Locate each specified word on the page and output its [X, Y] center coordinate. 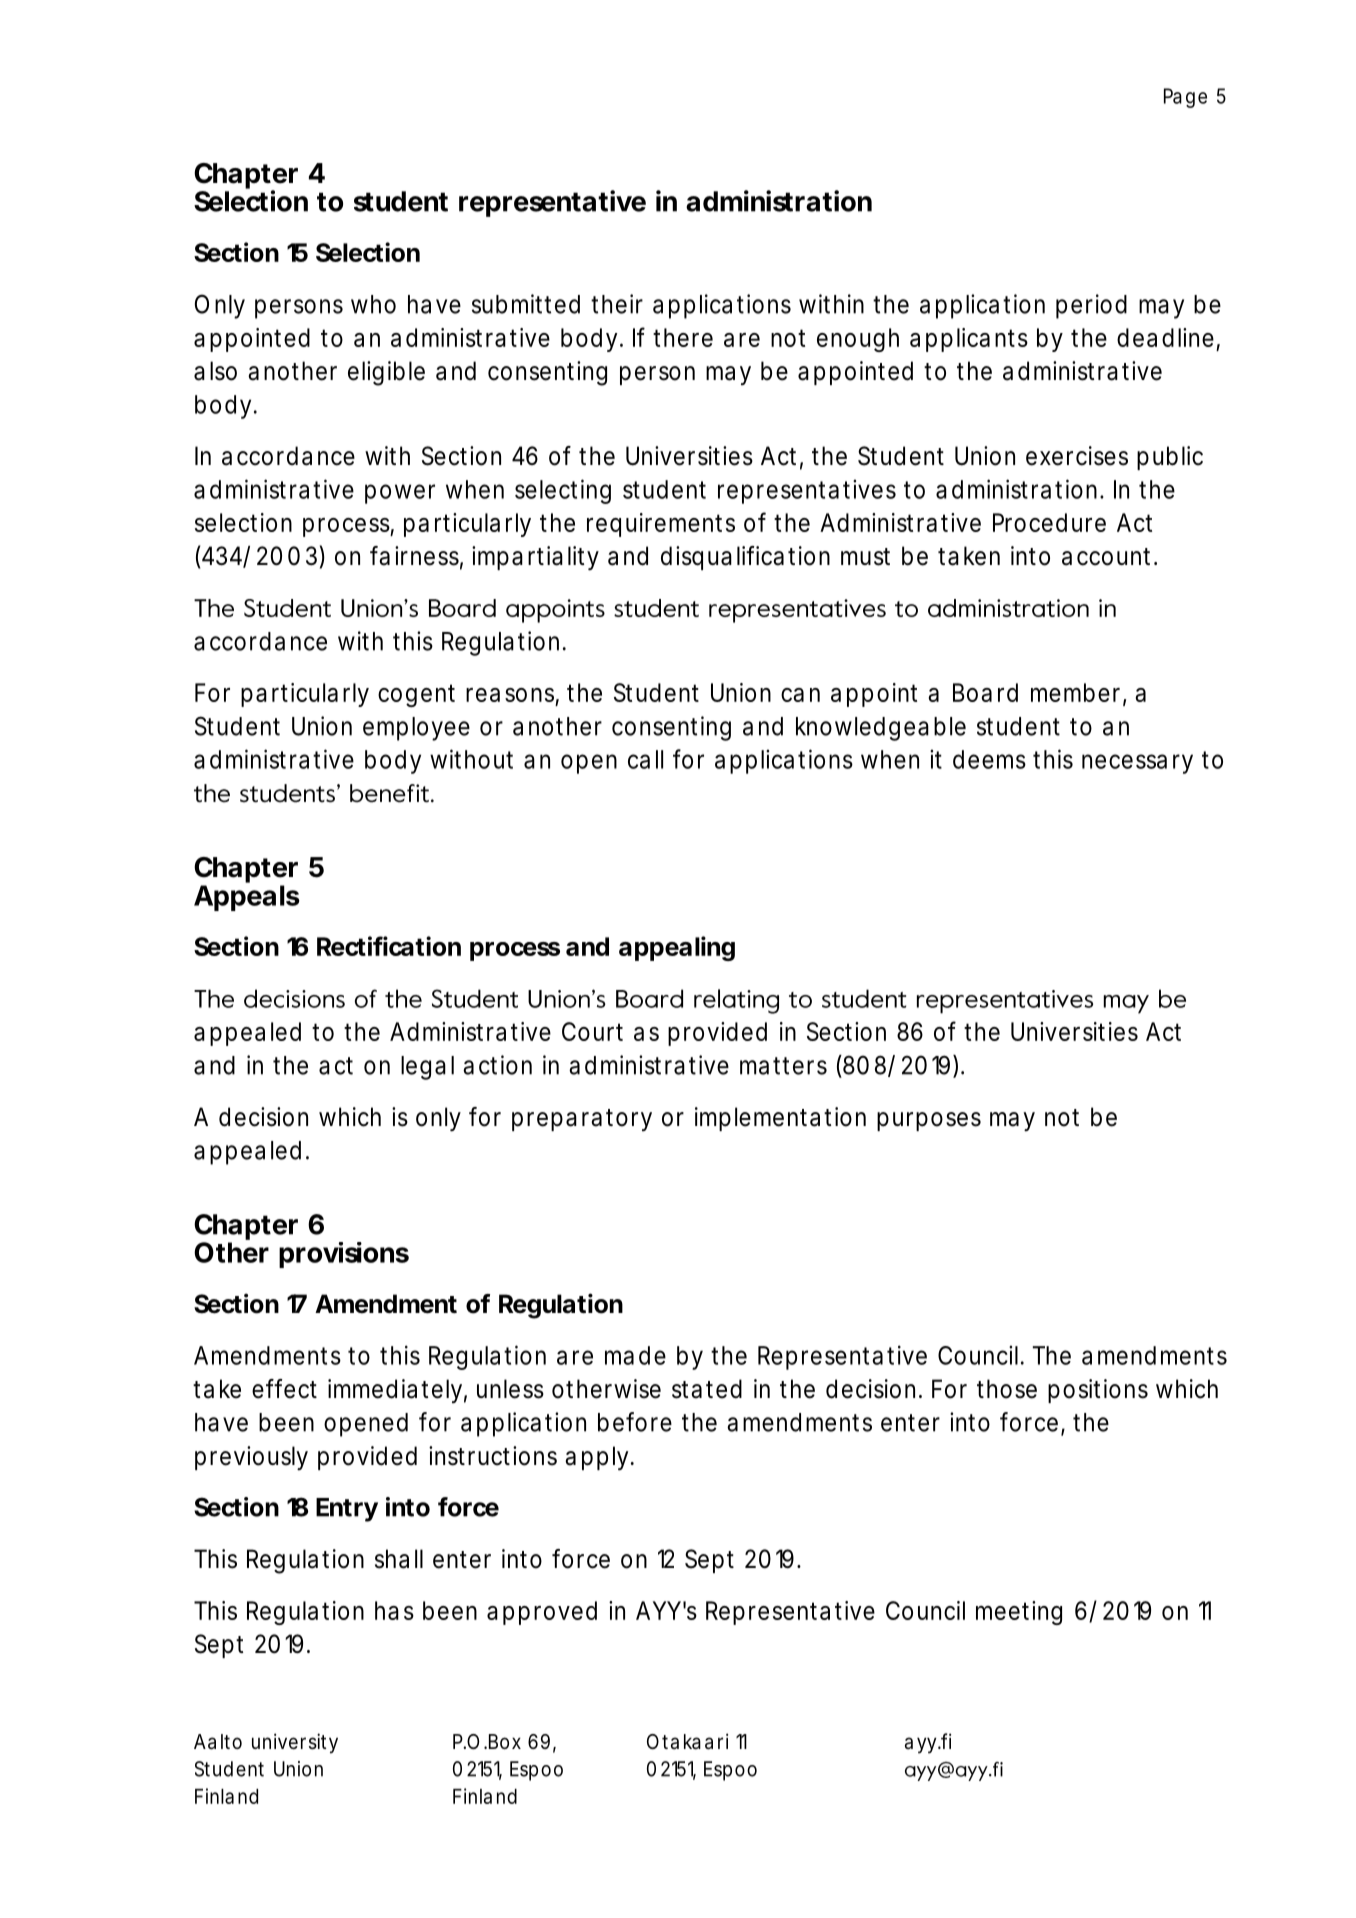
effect [284, 1389]
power [400, 494]
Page [1185, 98]
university [295, 1743]
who [373, 304]
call [645, 759]
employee [416, 729]
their [617, 304]
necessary [1137, 764]
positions [1098, 1391]
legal [427, 1068]
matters [783, 1066]
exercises [1077, 456]
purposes [929, 1121]
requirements [661, 525]
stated [707, 1389]
